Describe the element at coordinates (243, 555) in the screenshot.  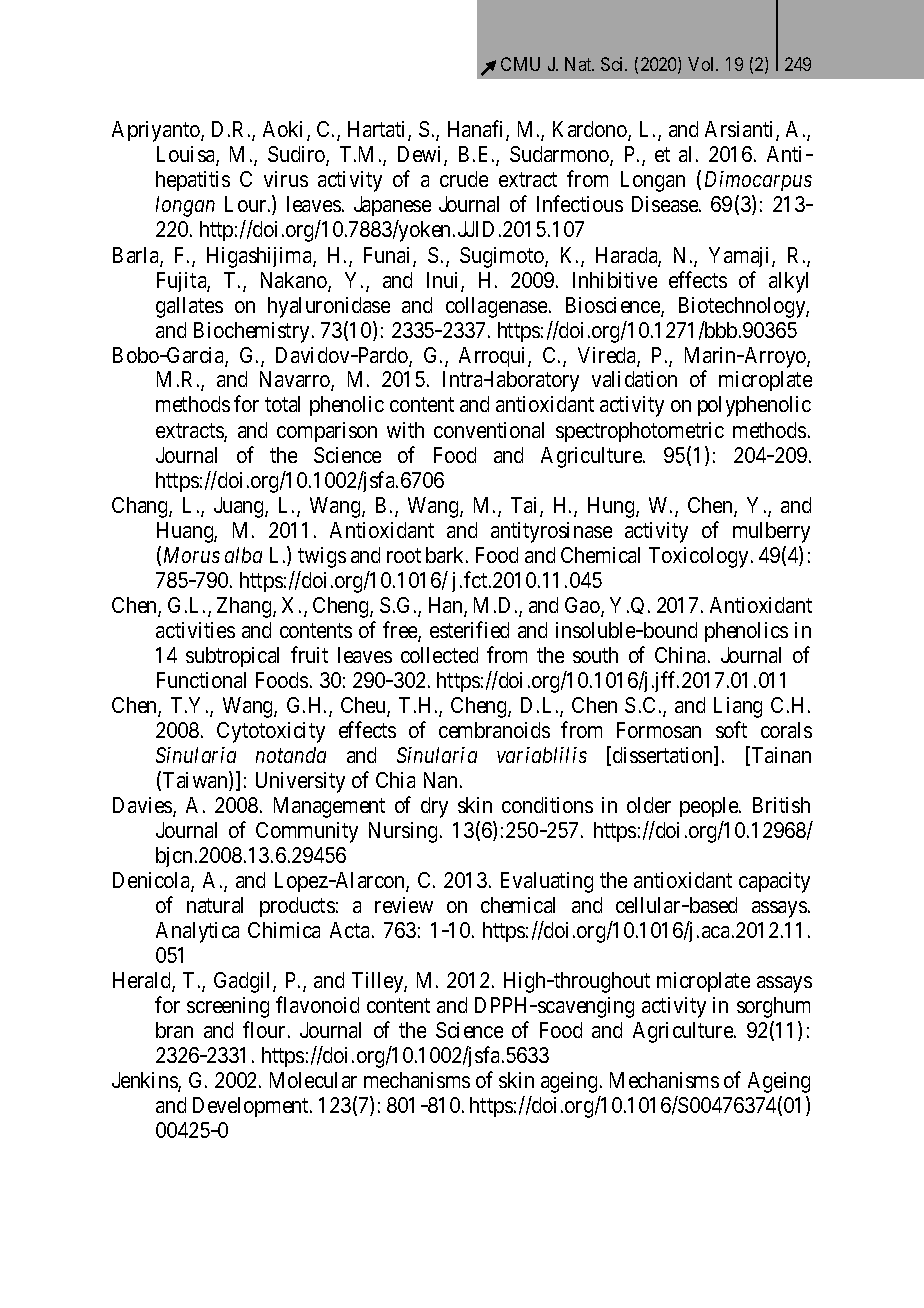
I see `alba` at that location.
